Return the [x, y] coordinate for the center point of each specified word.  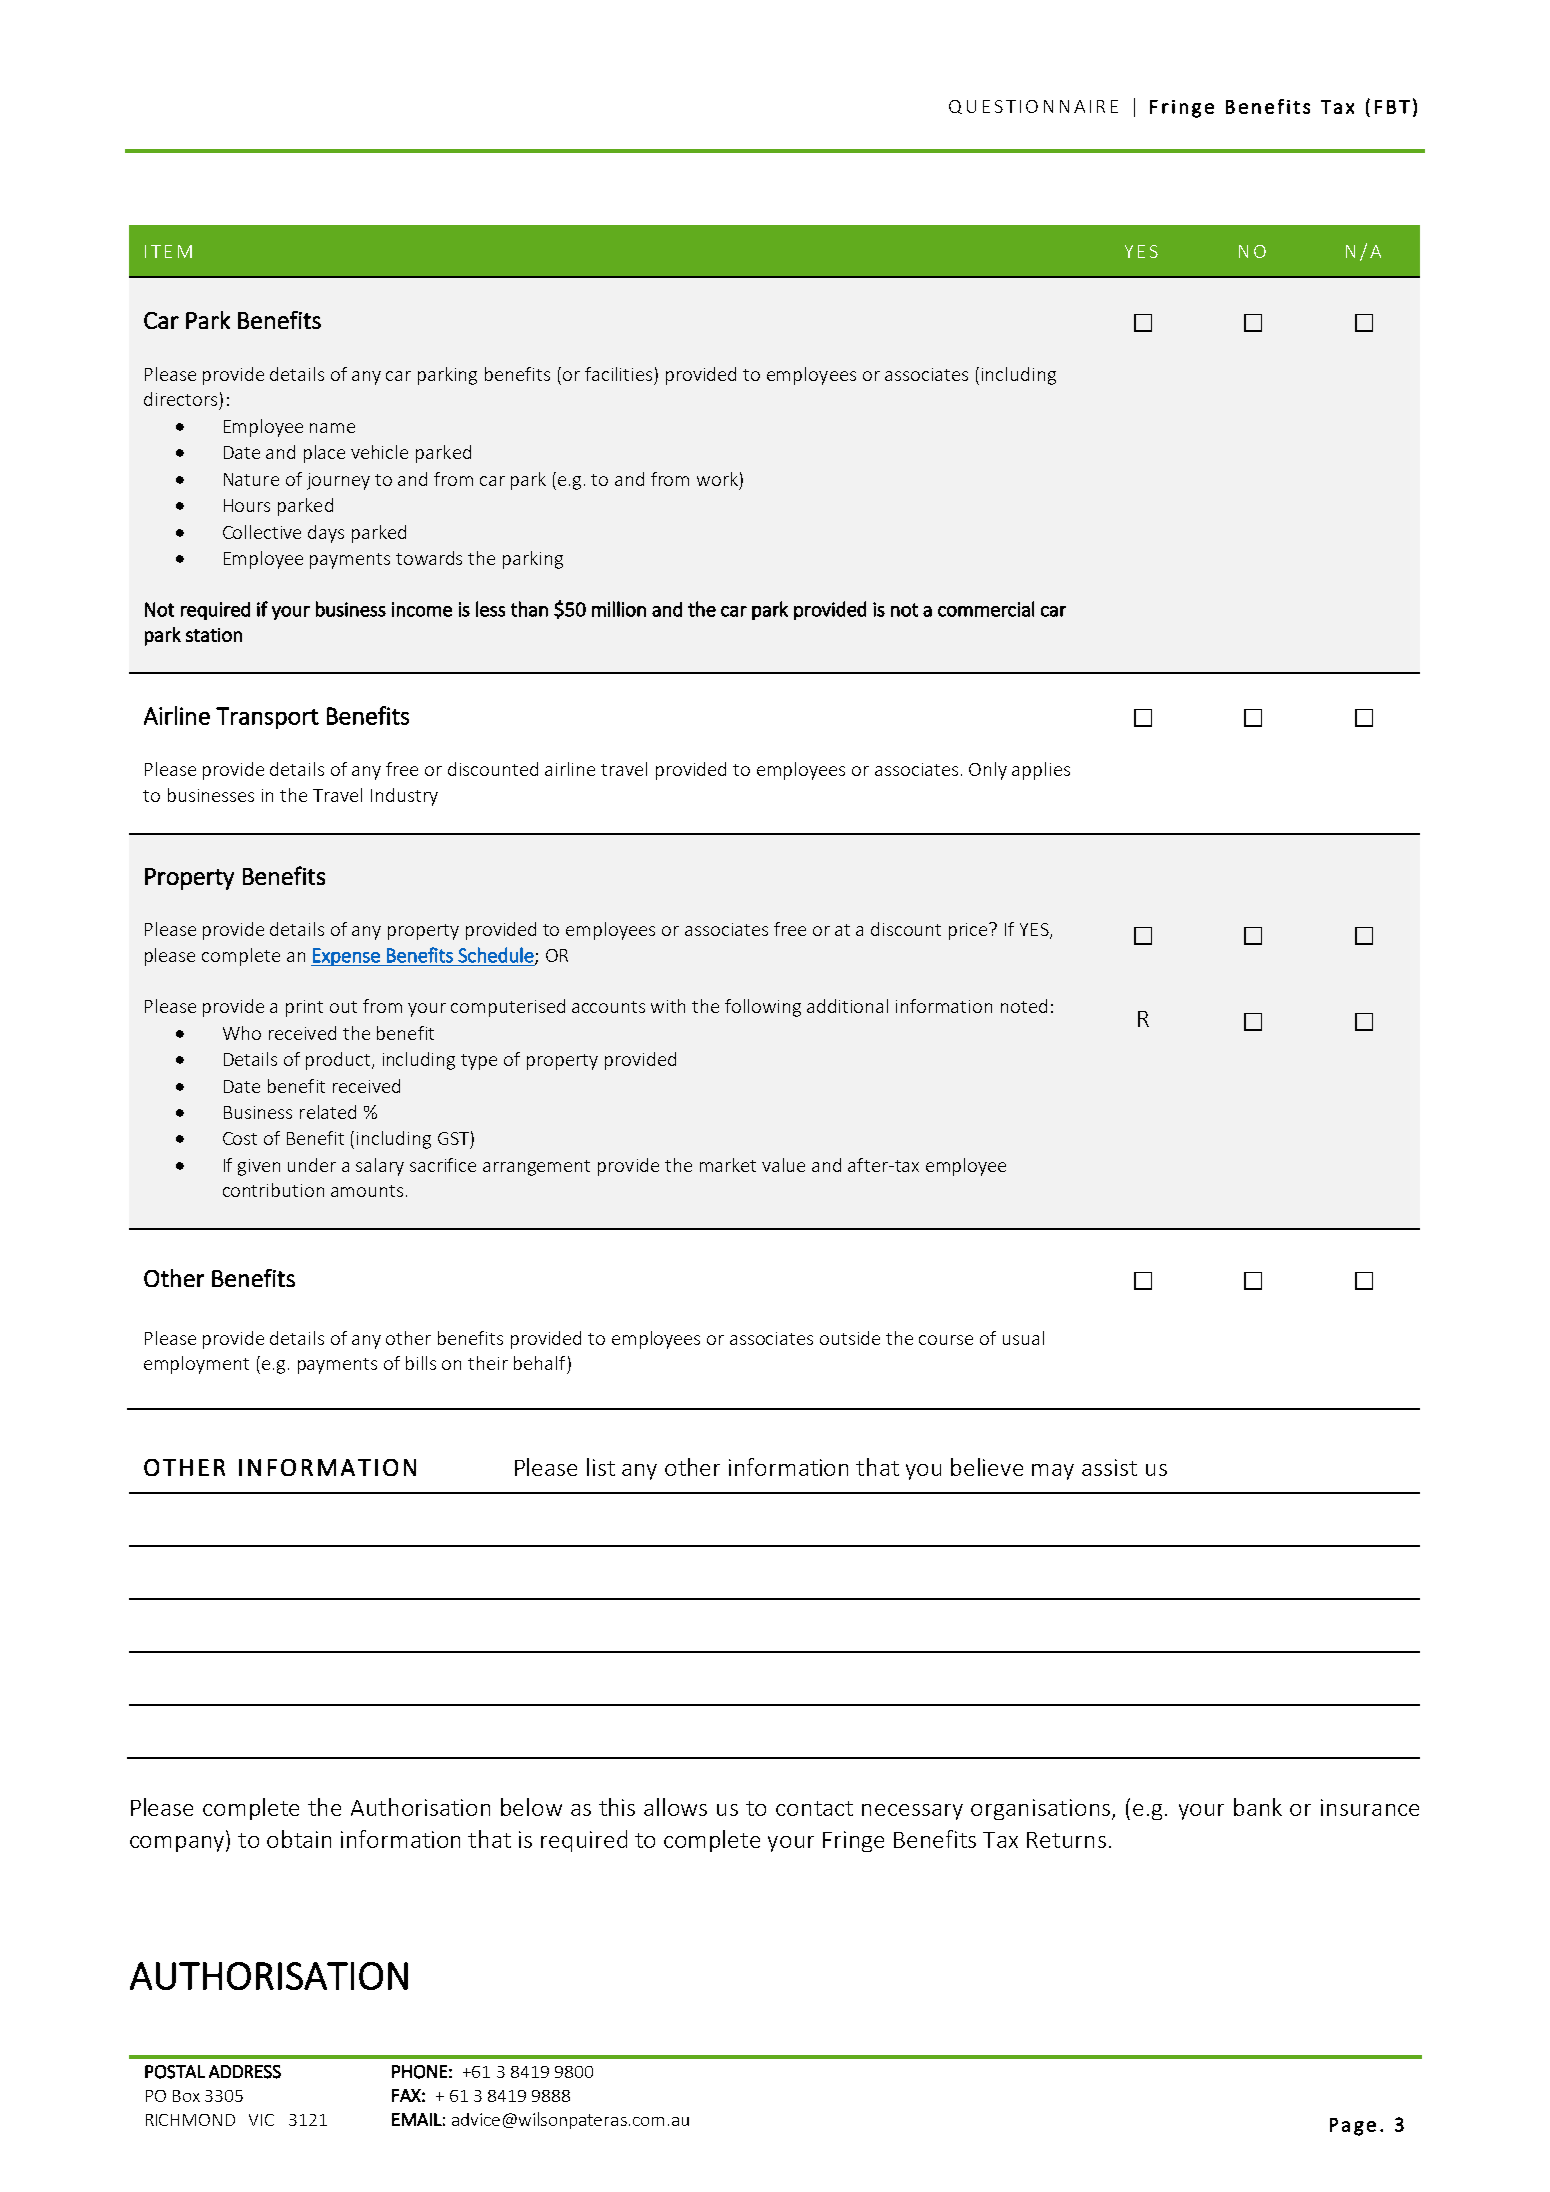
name [332, 428]
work [717, 479]
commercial [986, 609]
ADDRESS [245, 2072]
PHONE [419, 2072]
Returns [1066, 1840]
